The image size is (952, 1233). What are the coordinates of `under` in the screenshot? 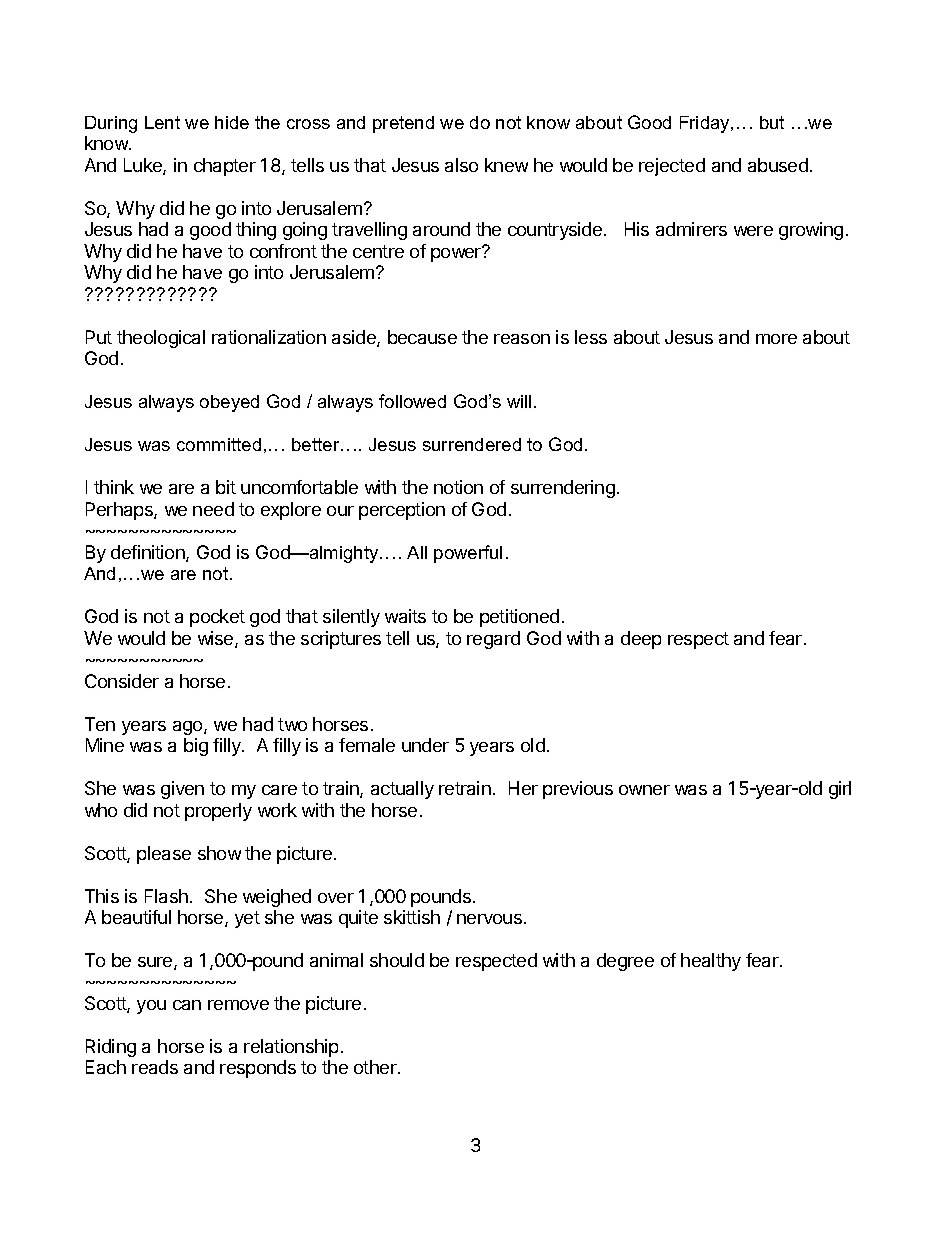 It's located at (425, 745).
